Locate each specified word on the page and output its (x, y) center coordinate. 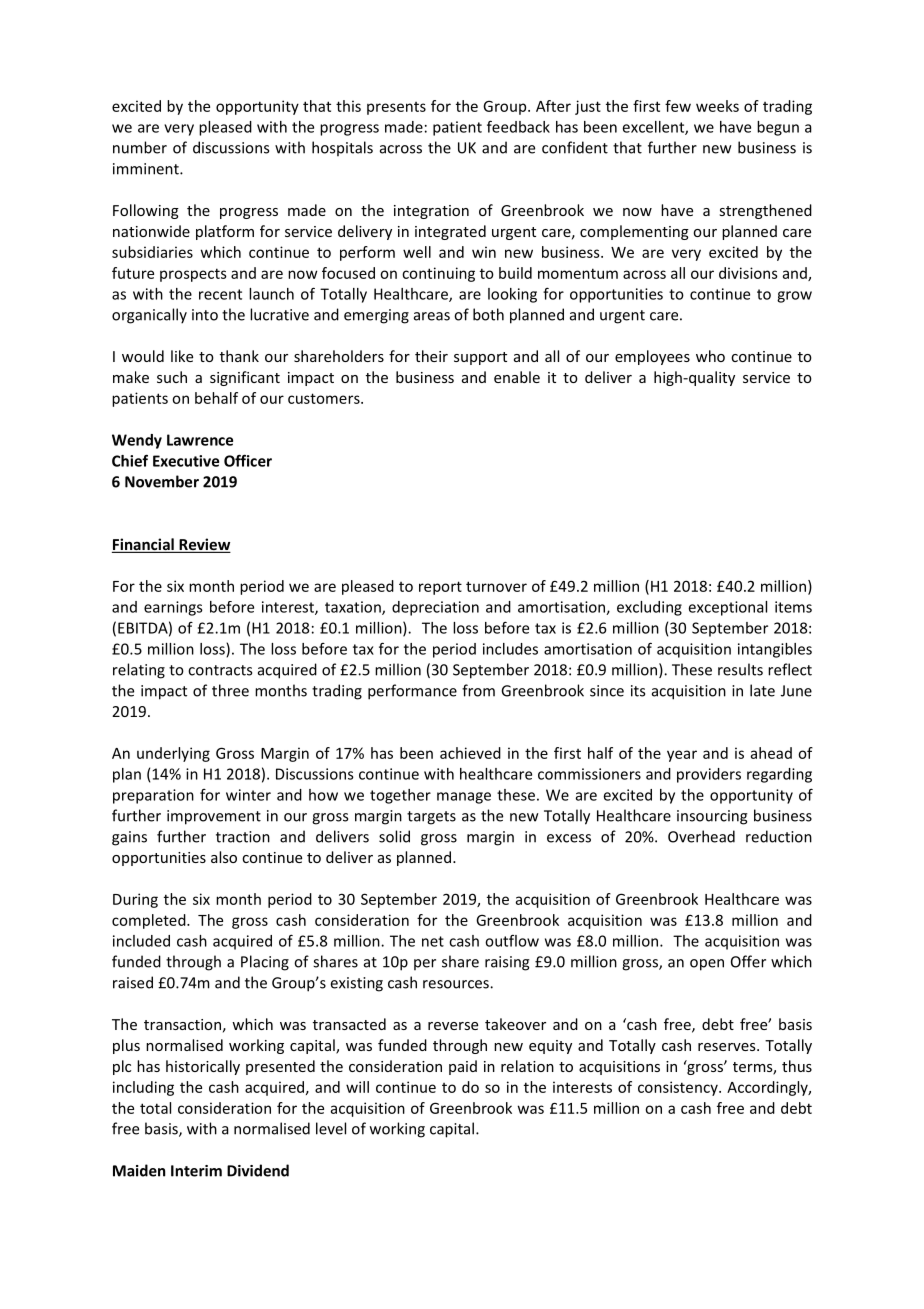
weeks (717, 106)
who (710, 356)
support (480, 358)
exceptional (728, 608)
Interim (196, 1171)
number (140, 147)
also (224, 857)
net (433, 941)
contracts (220, 670)
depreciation (435, 608)
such (172, 377)
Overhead (701, 836)
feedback (518, 126)
